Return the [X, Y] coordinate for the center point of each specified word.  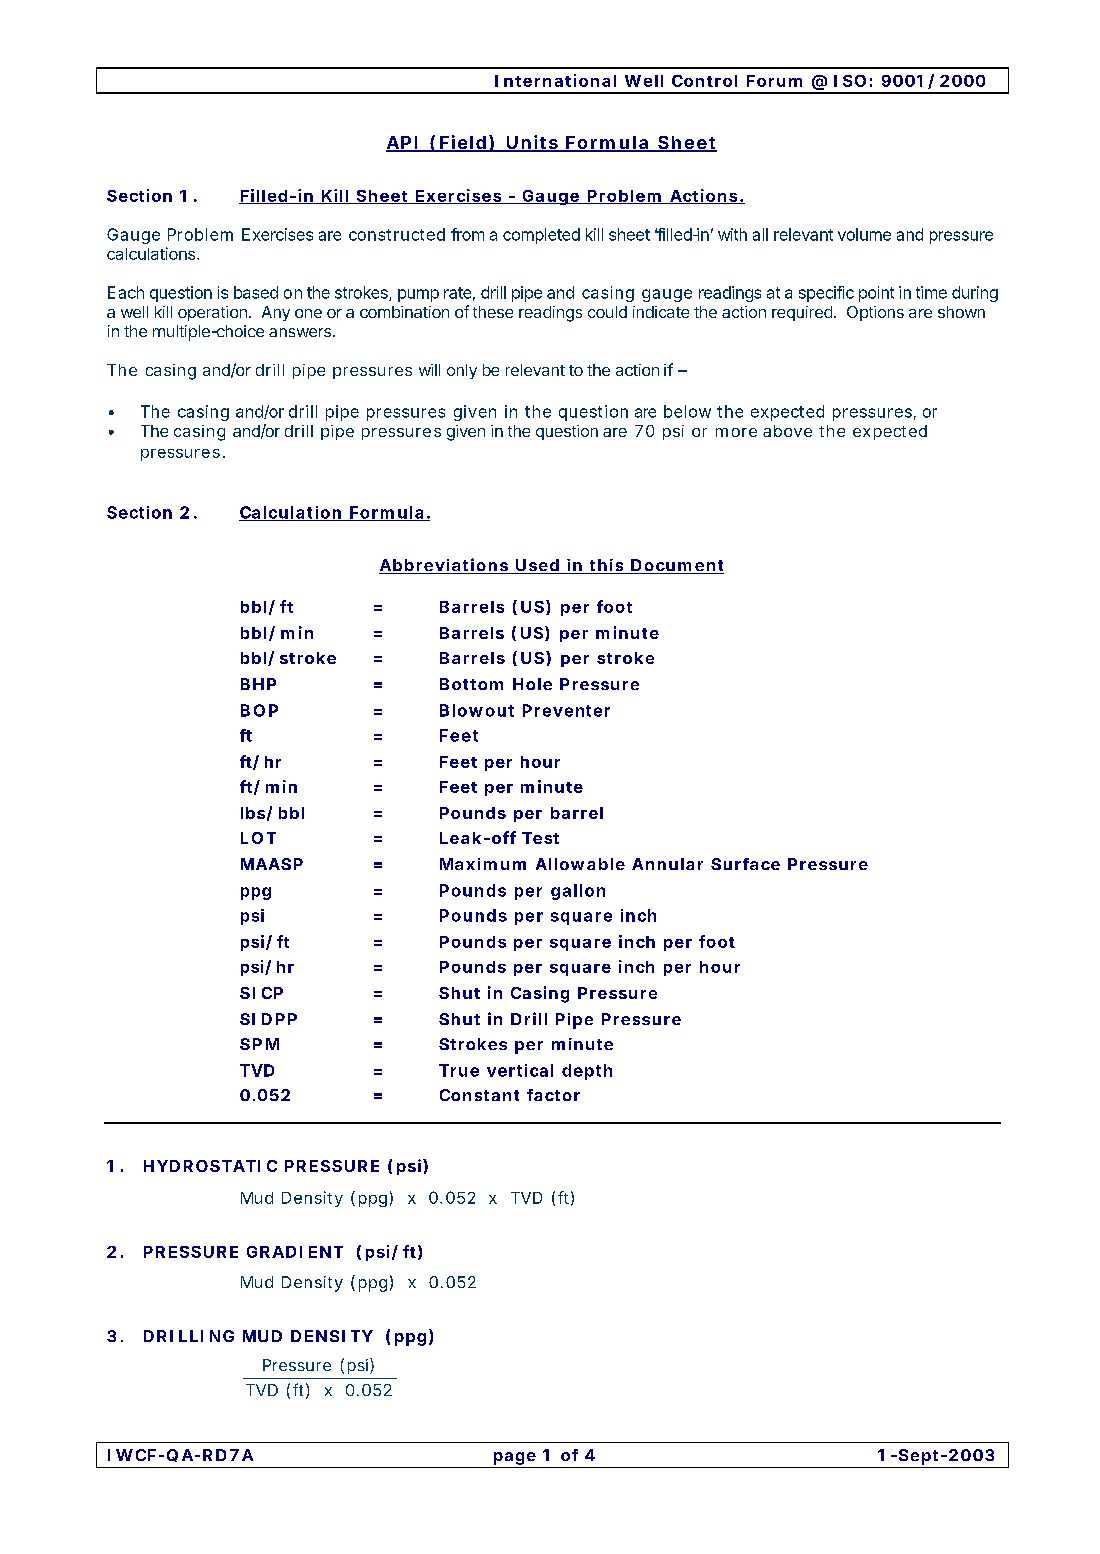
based [256, 292]
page [515, 1460]
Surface [745, 864]
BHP [258, 684]
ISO [850, 81]
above [787, 431]
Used [537, 566]
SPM [259, 1044]
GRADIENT [295, 1252]
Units [532, 143]
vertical [520, 1070]
